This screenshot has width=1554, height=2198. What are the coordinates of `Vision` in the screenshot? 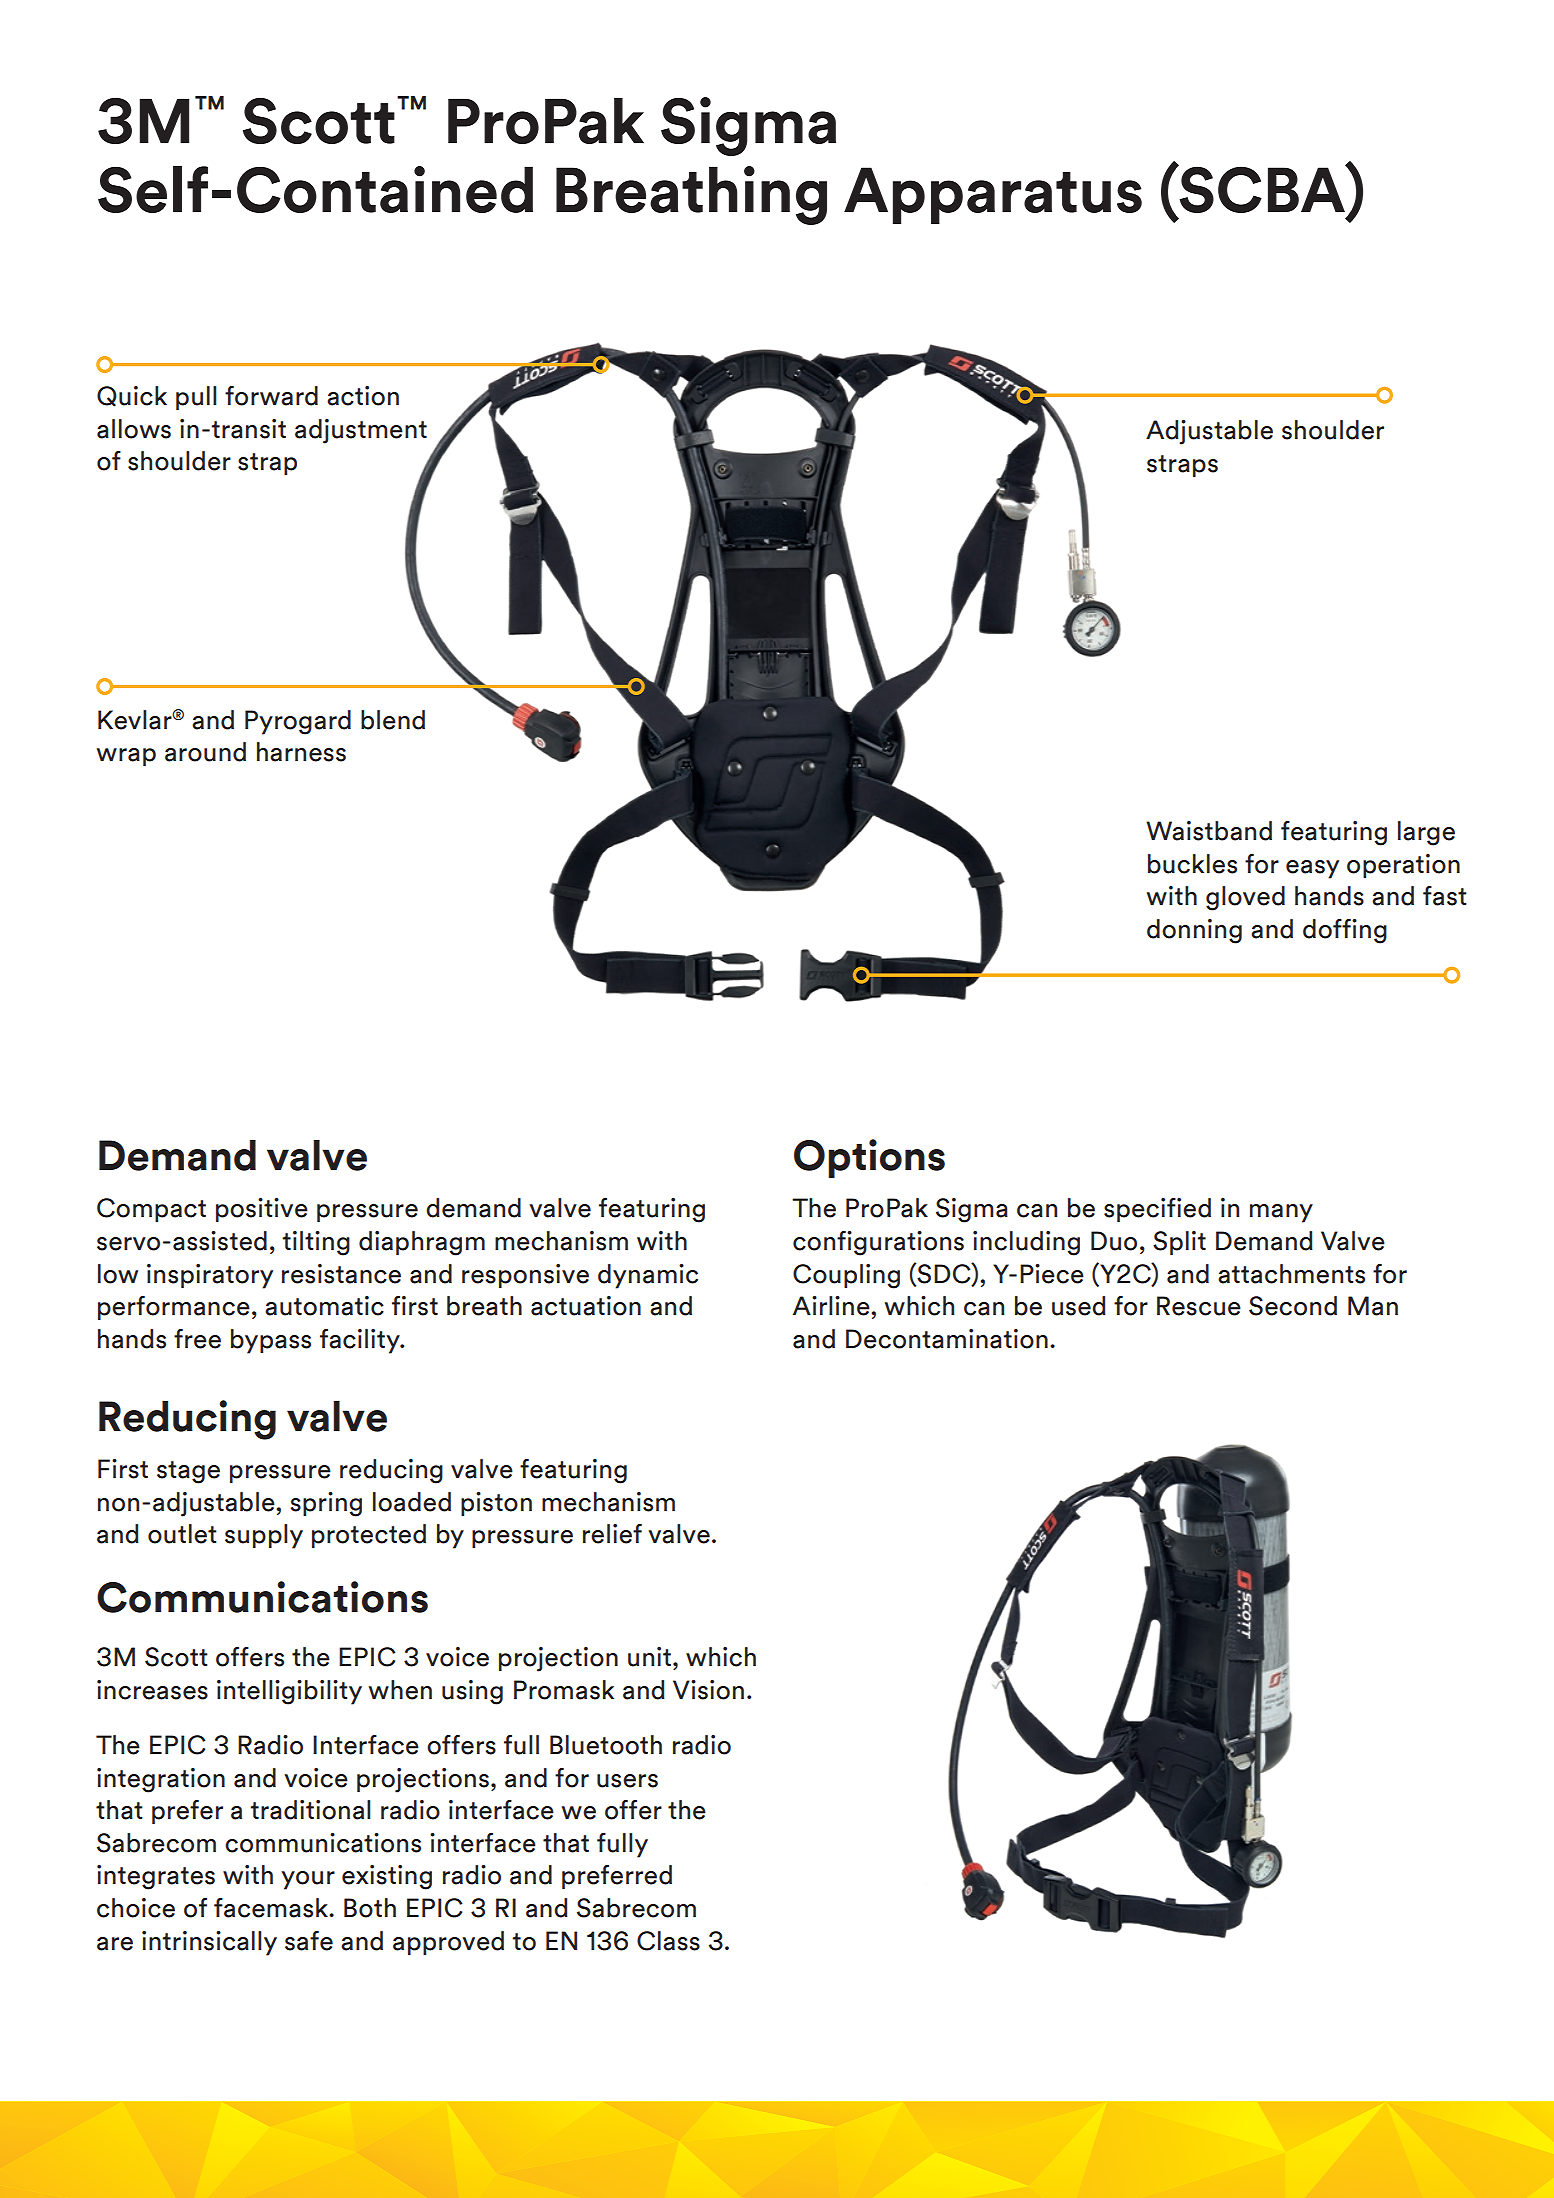 It's located at (708, 1690).
